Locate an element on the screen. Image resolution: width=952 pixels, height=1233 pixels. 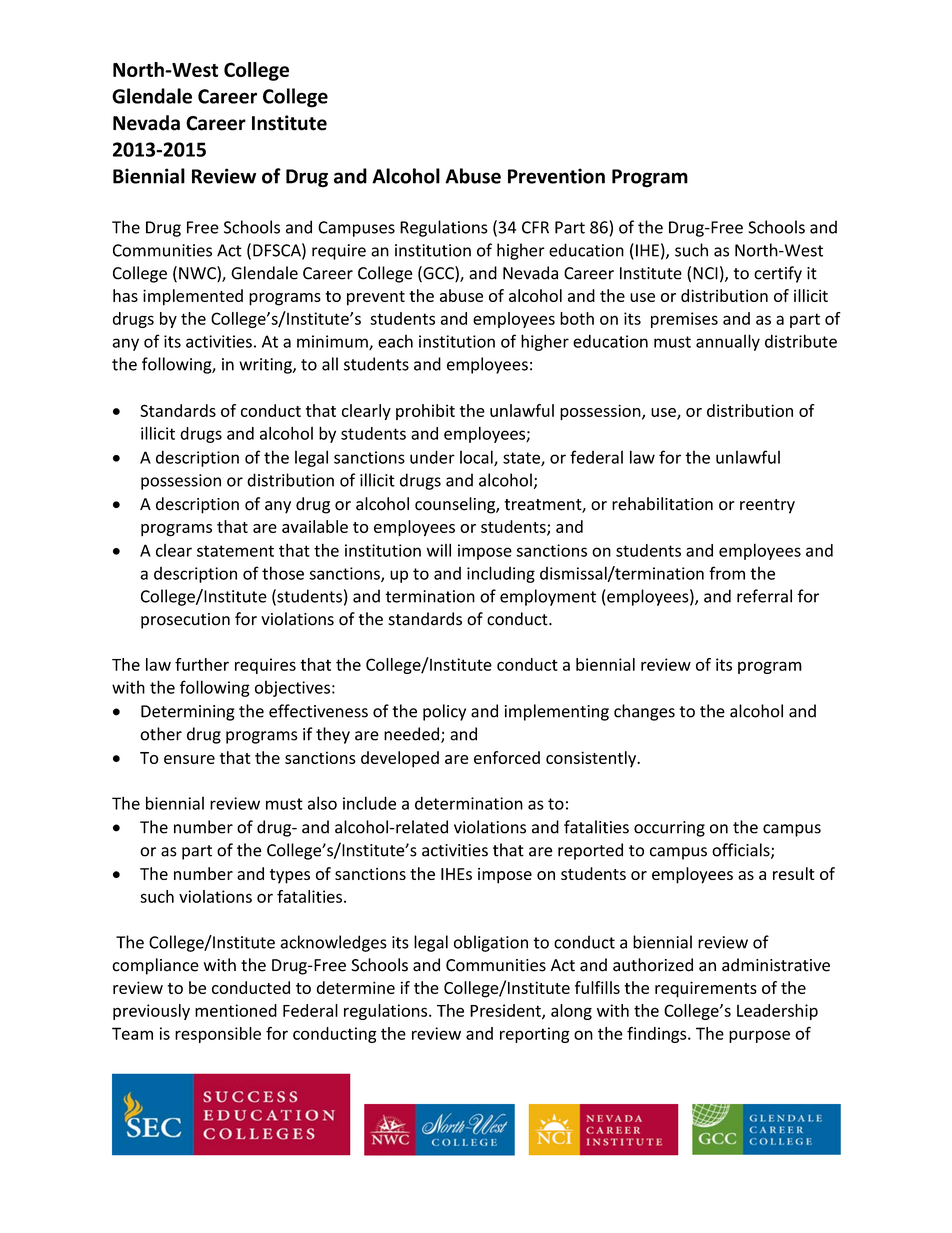
employment is located at coordinates (548, 597).
